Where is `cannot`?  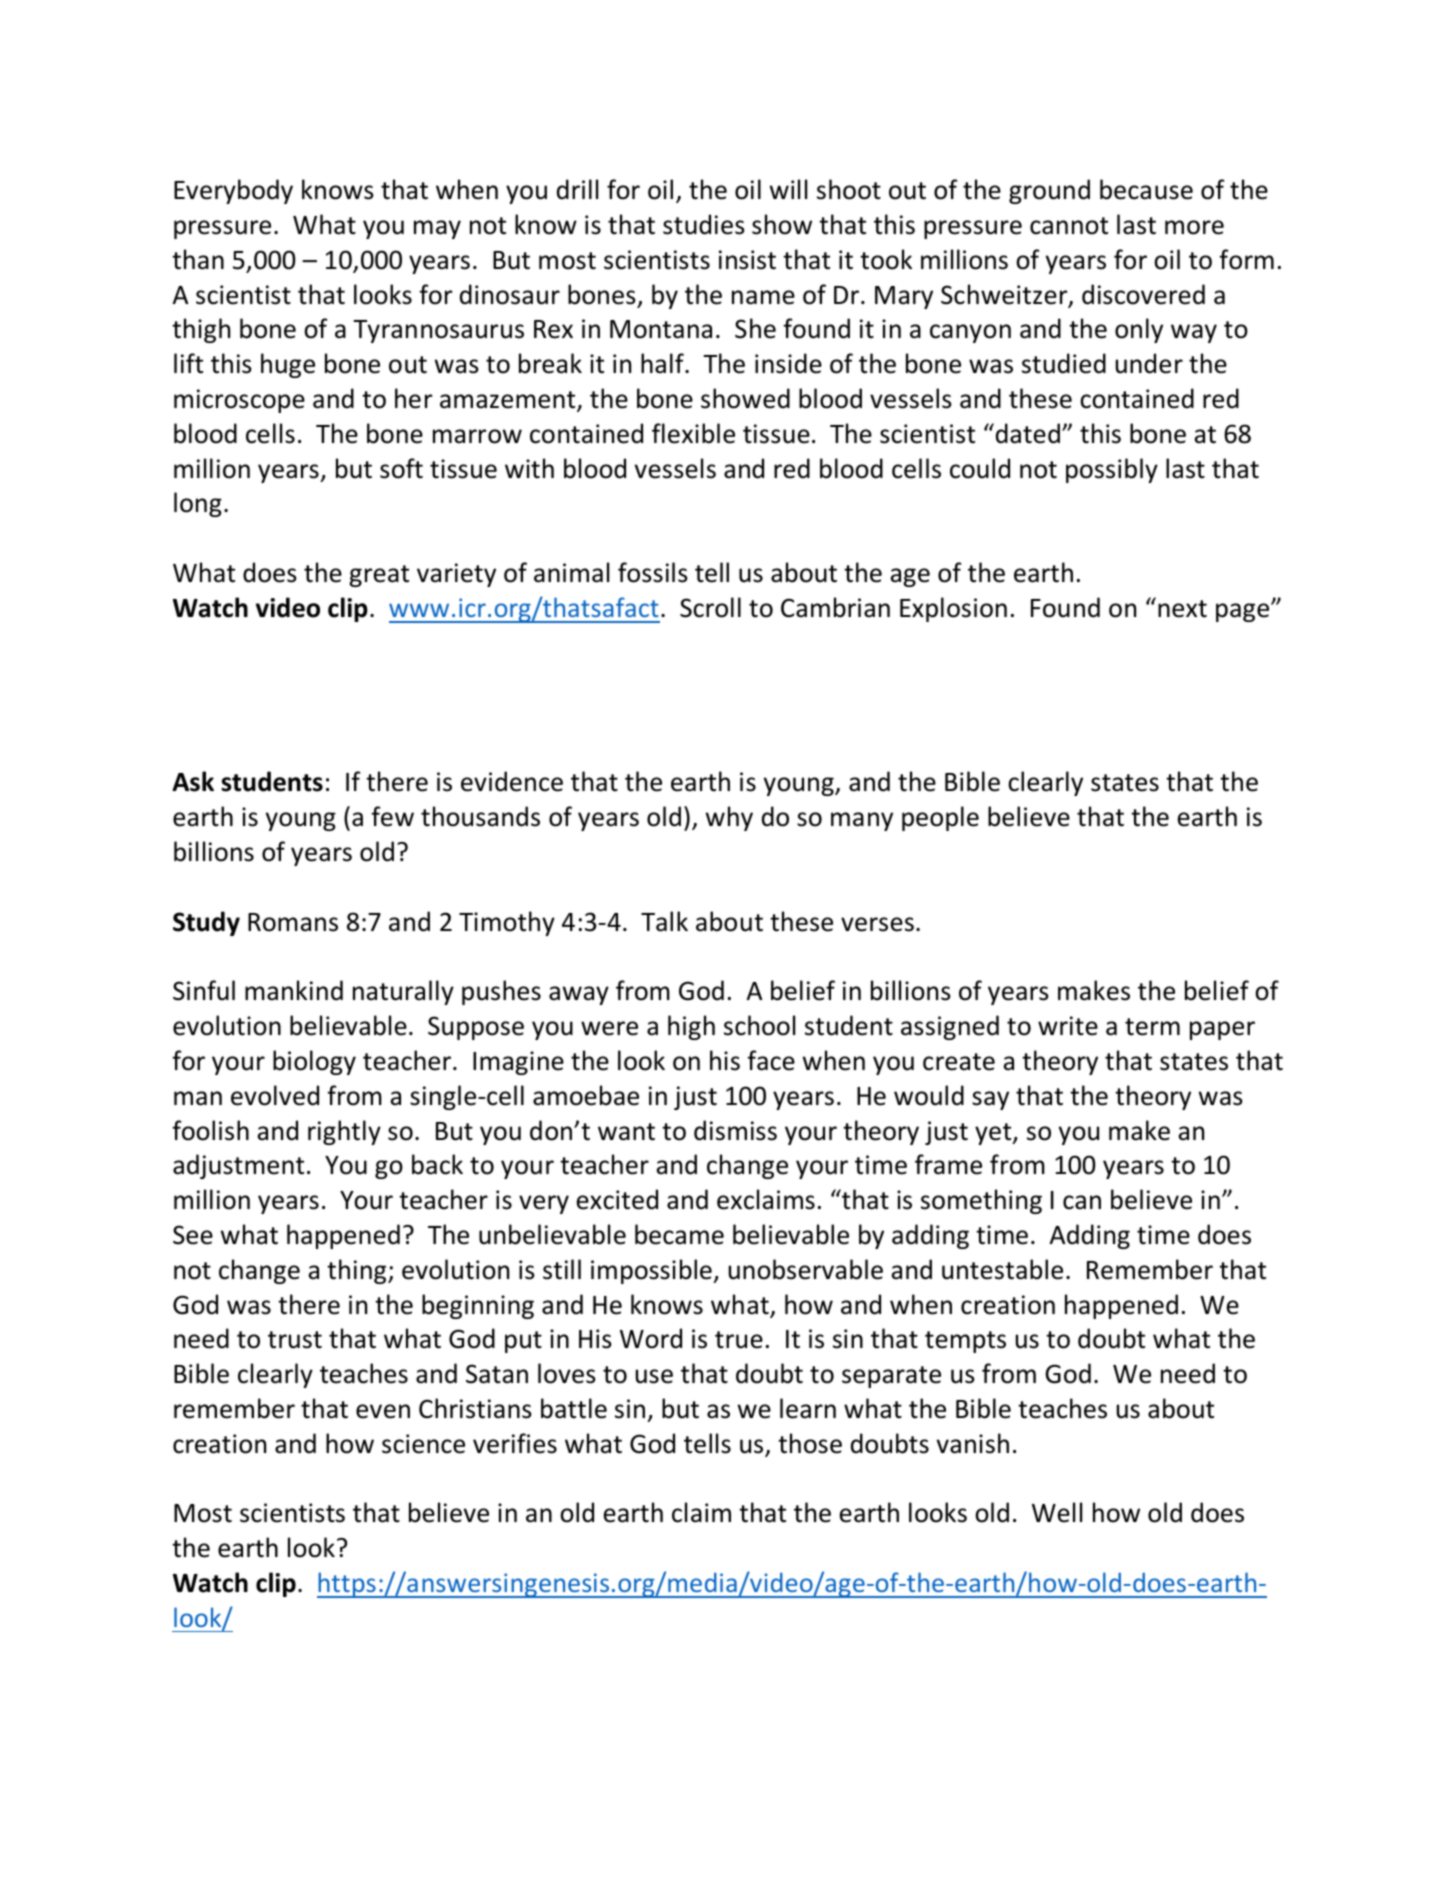
cannot is located at coordinates (1069, 226).
